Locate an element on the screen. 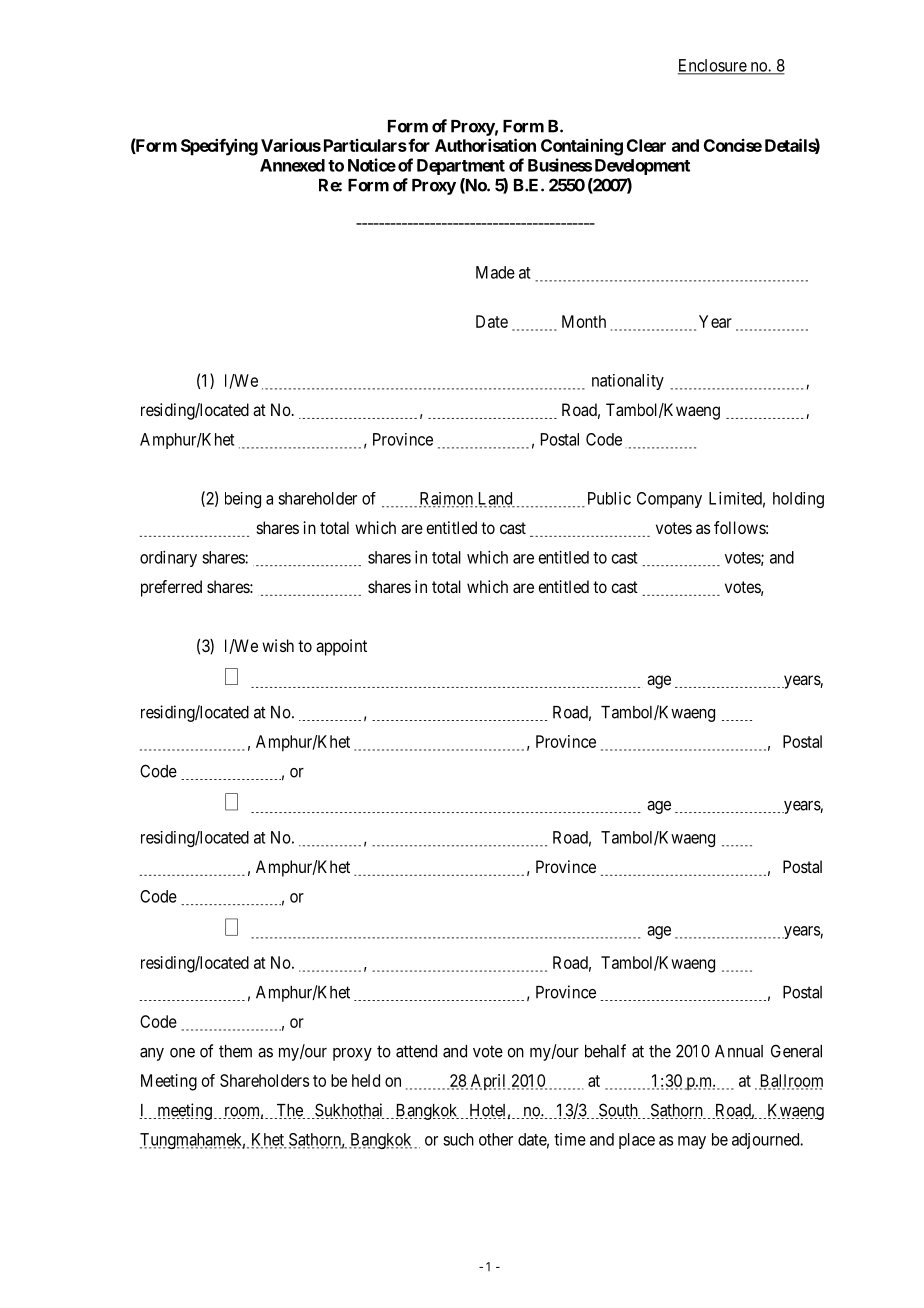  Enclosure is located at coordinates (713, 66).
